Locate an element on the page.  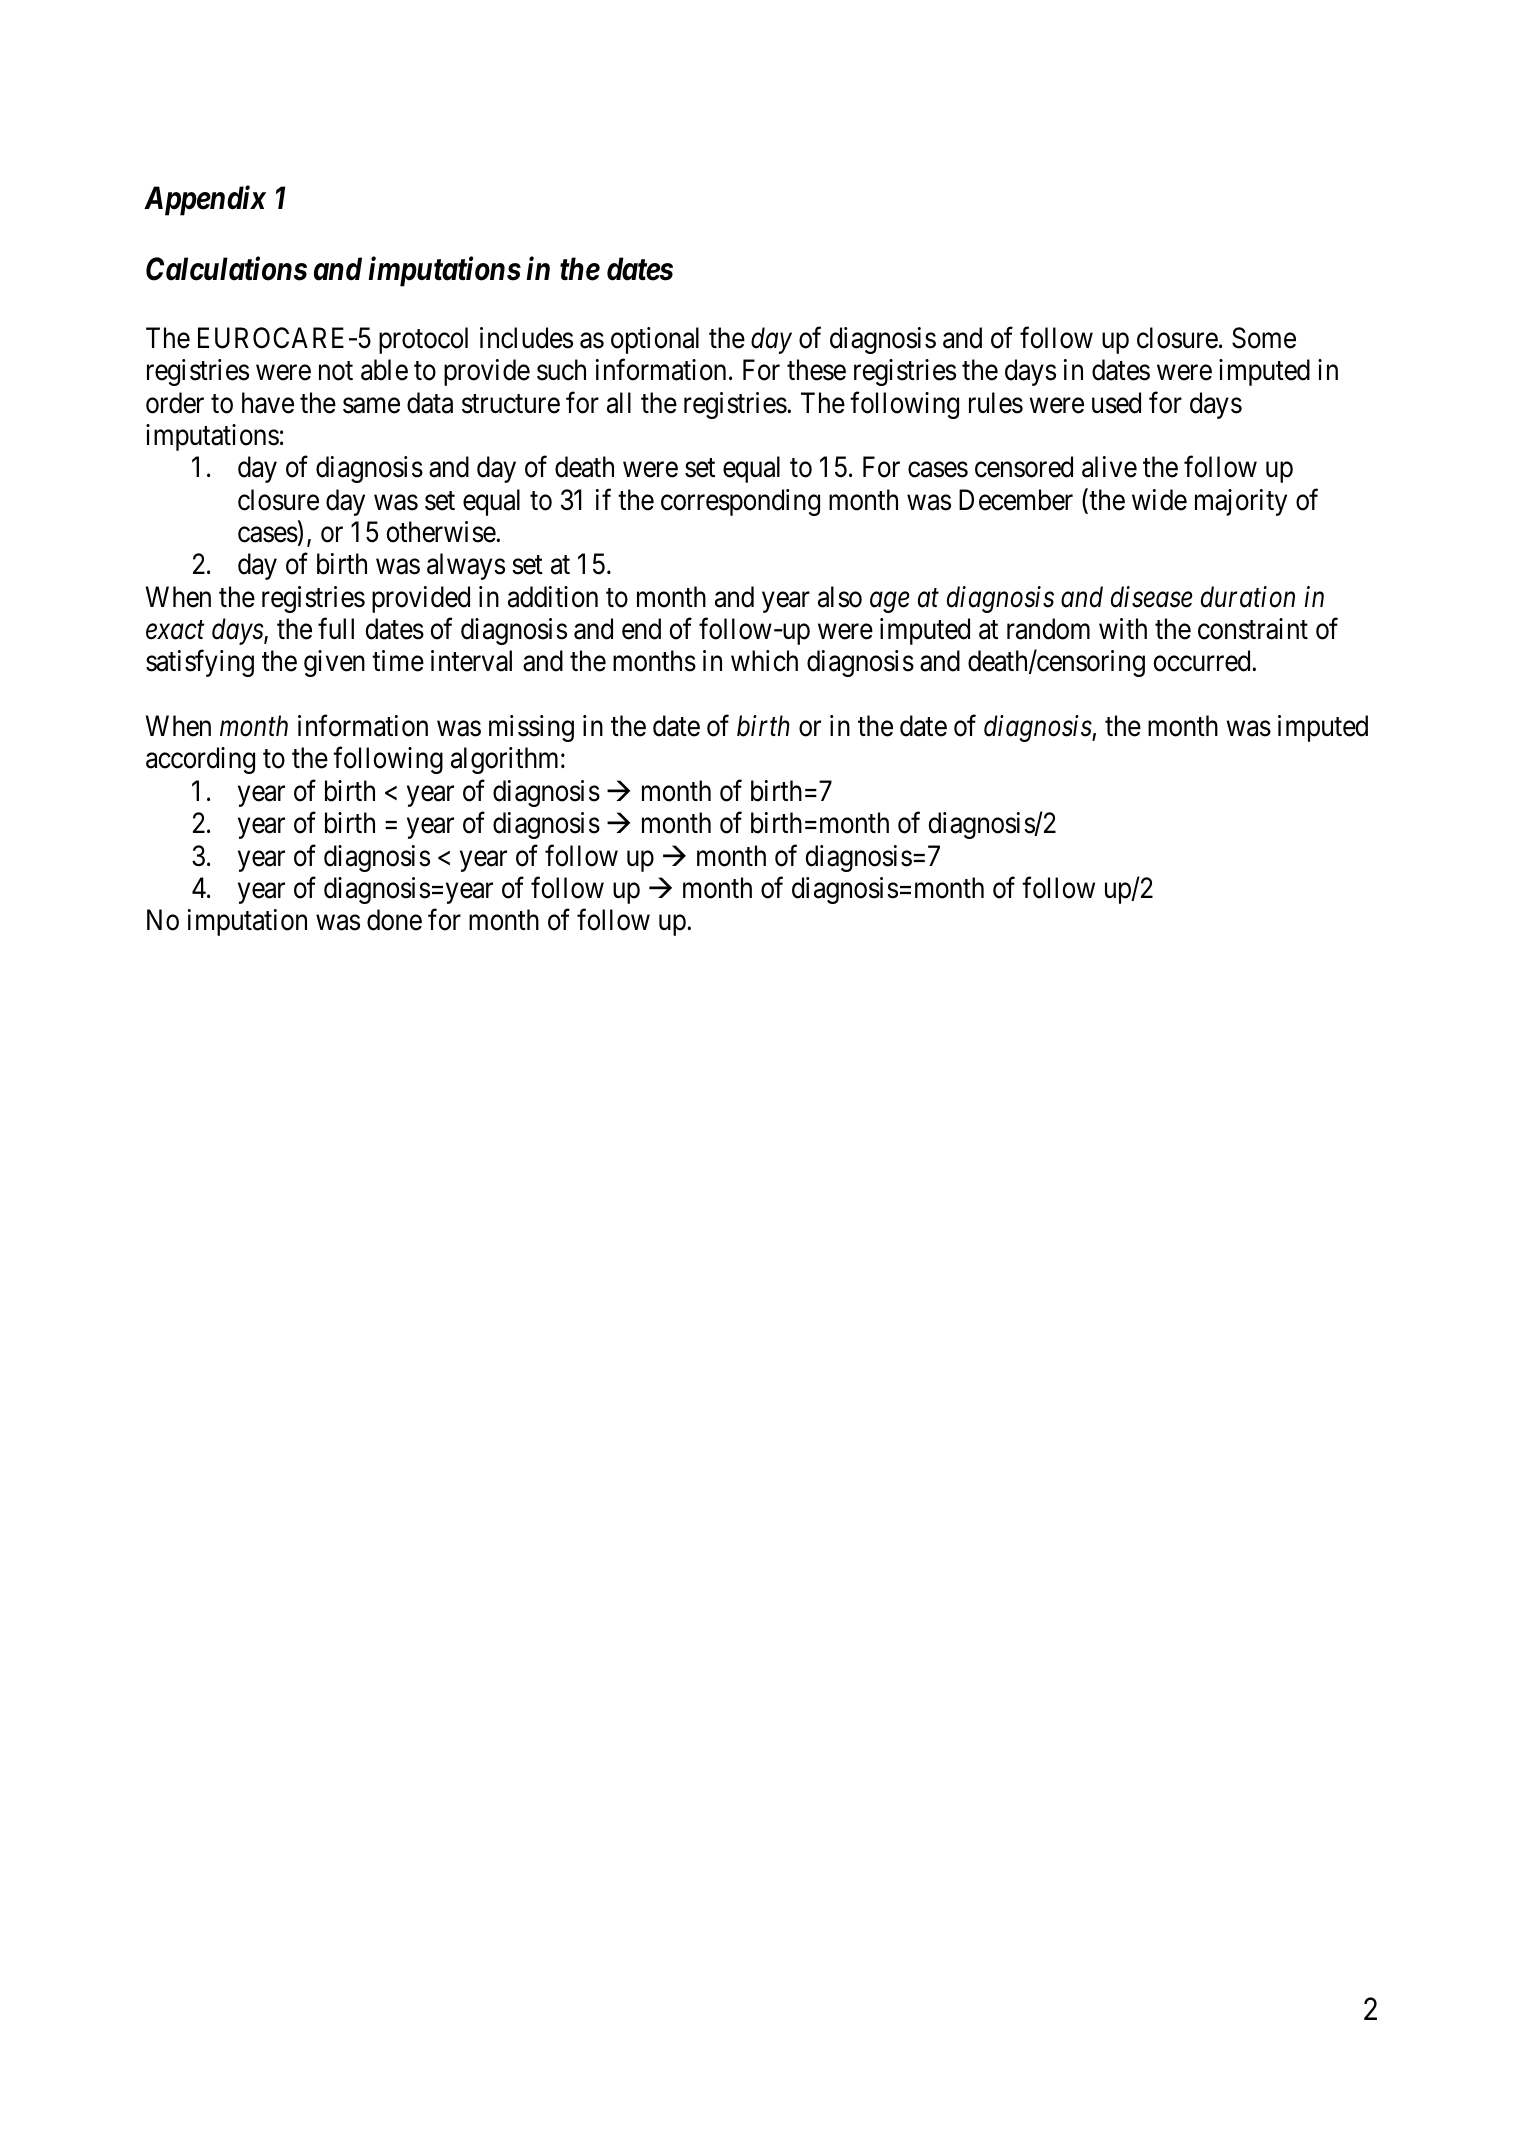
done is located at coordinates (394, 920).
